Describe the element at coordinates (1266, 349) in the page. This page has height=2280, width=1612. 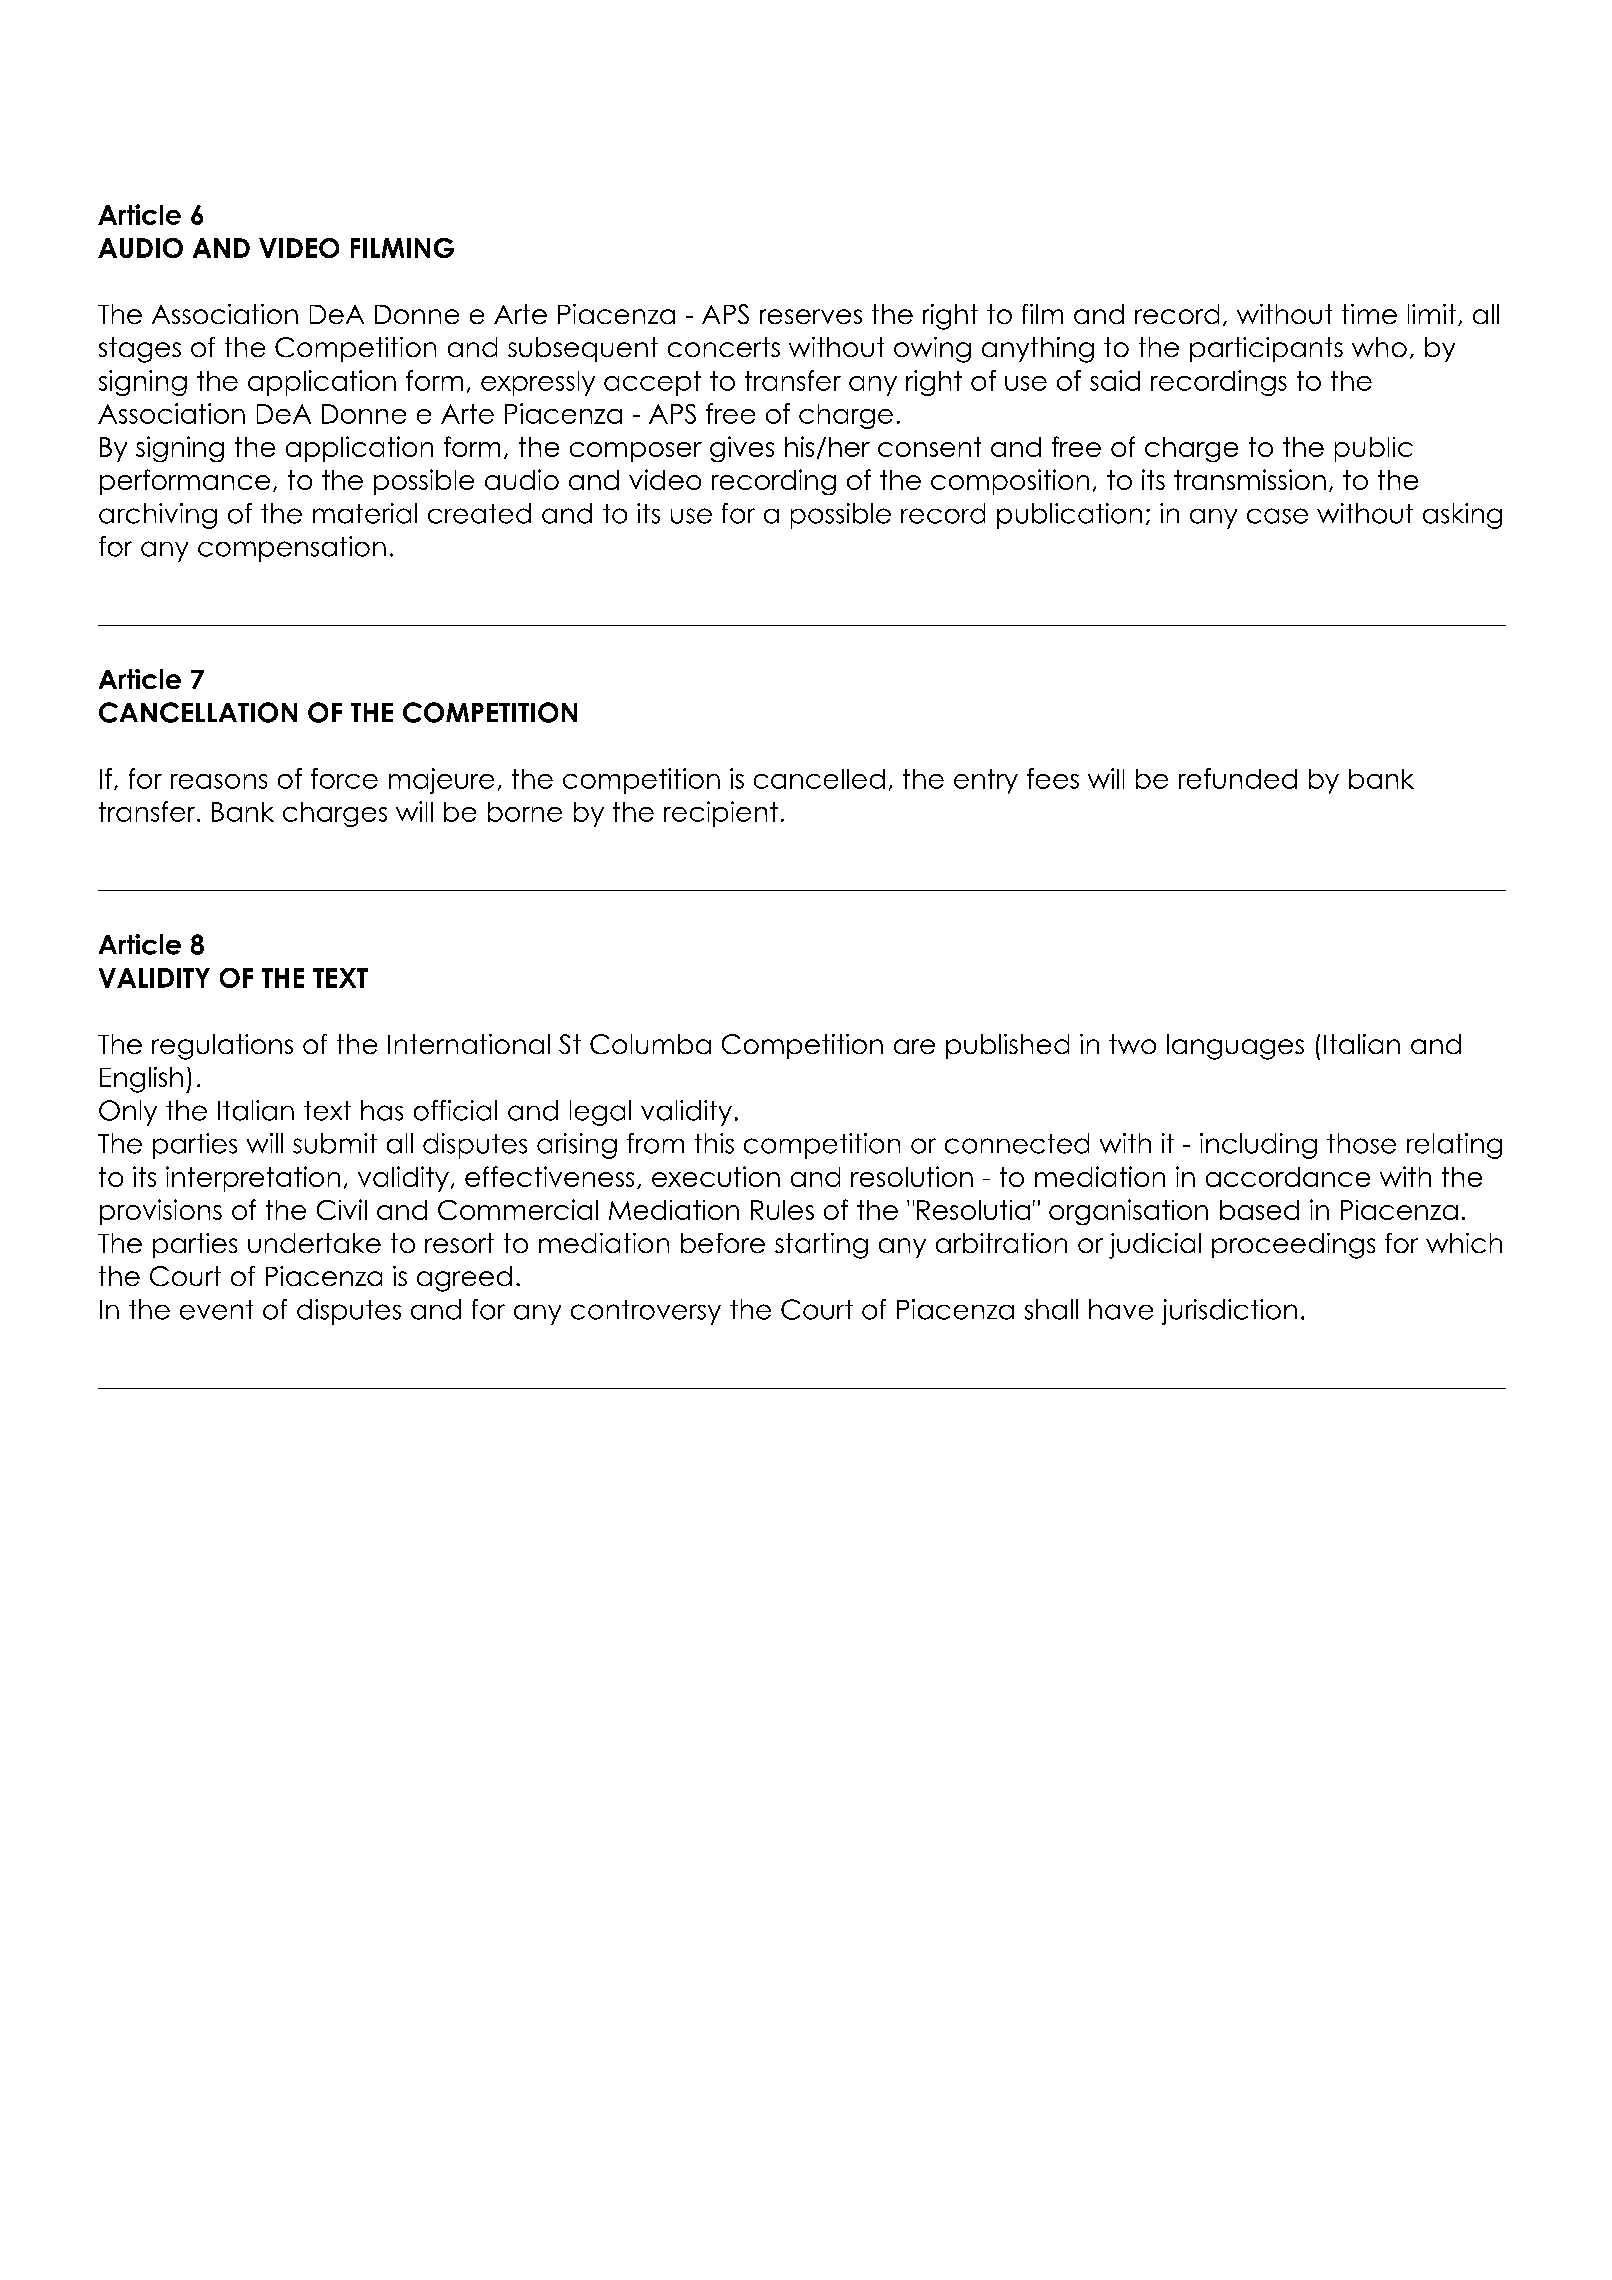
I see `participants` at that location.
